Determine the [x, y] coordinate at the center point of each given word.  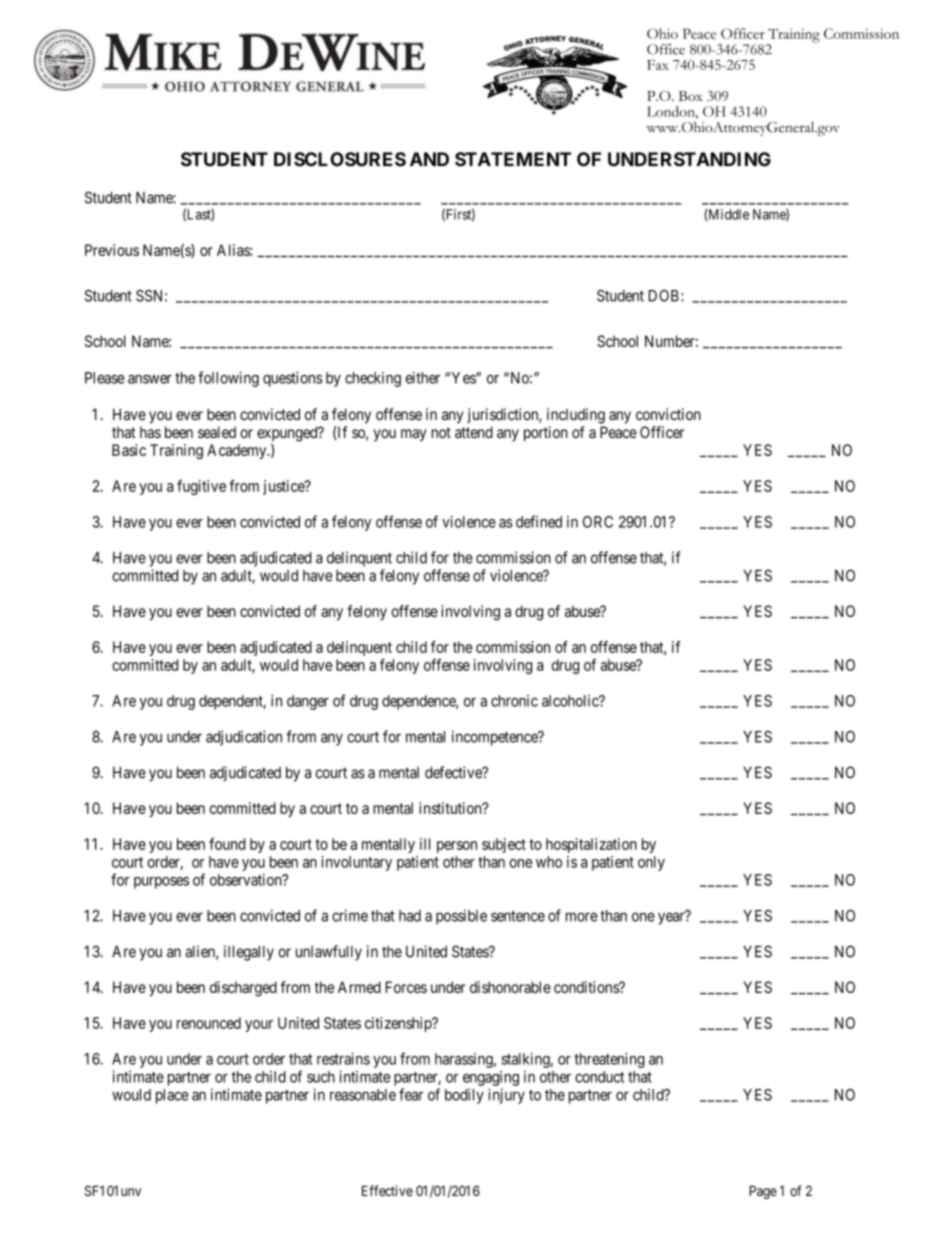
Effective [387, 1190]
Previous [112, 250]
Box [691, 96]
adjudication [244, 738]
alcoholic [571, 701]
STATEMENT [513, 159]
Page [763, 1192]
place [172, 1096]
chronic [514, 701]
